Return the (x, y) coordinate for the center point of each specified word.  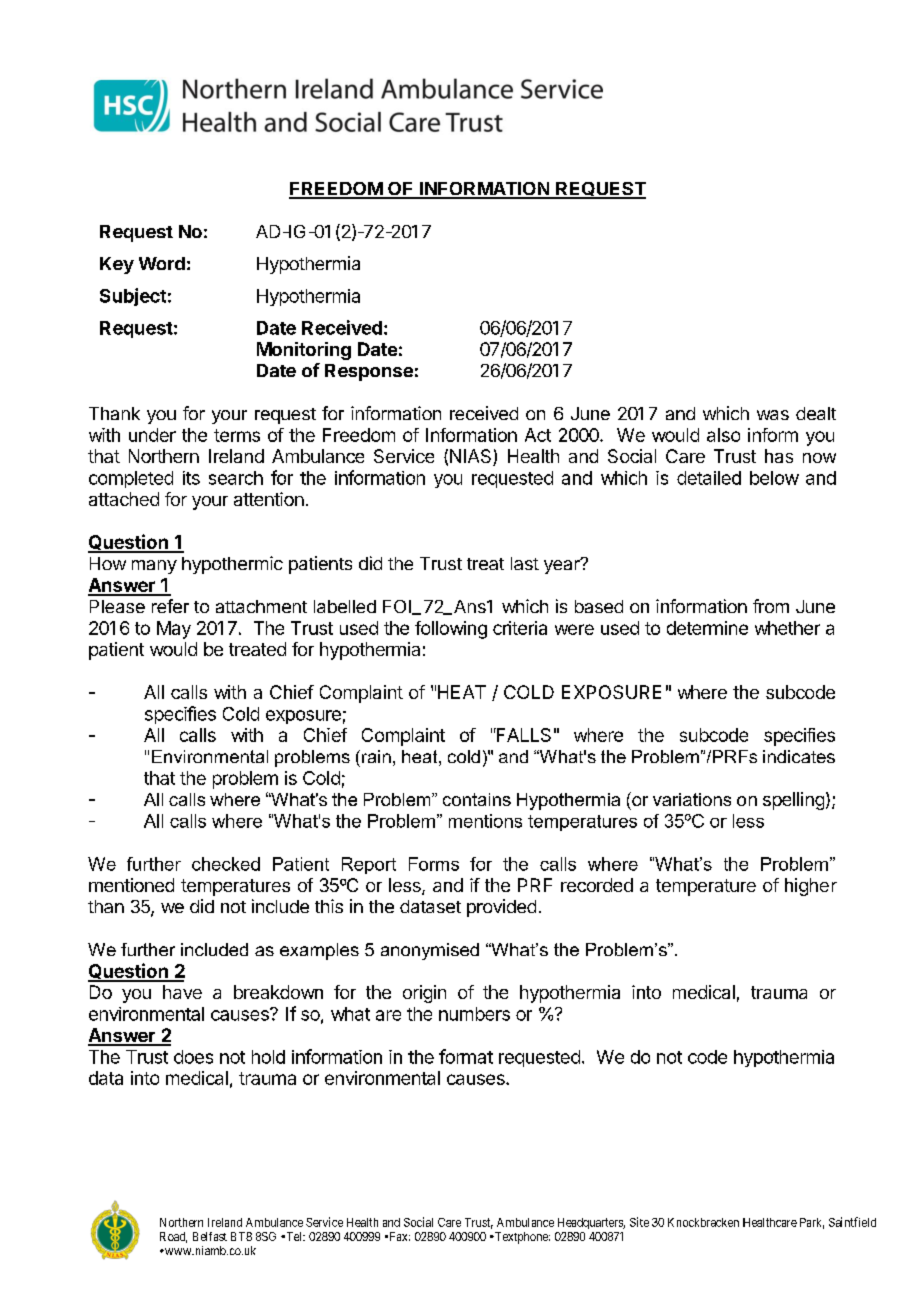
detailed (709, 478)
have (182, 992)
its (191, 478)
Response (369, 372)
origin (424, 994)
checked (226, 864)
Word (162, 263)
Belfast (210, 1236)
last (525, 563)
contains (477, 799)
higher (811, 887)
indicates (799, 756)
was (773, 415)
